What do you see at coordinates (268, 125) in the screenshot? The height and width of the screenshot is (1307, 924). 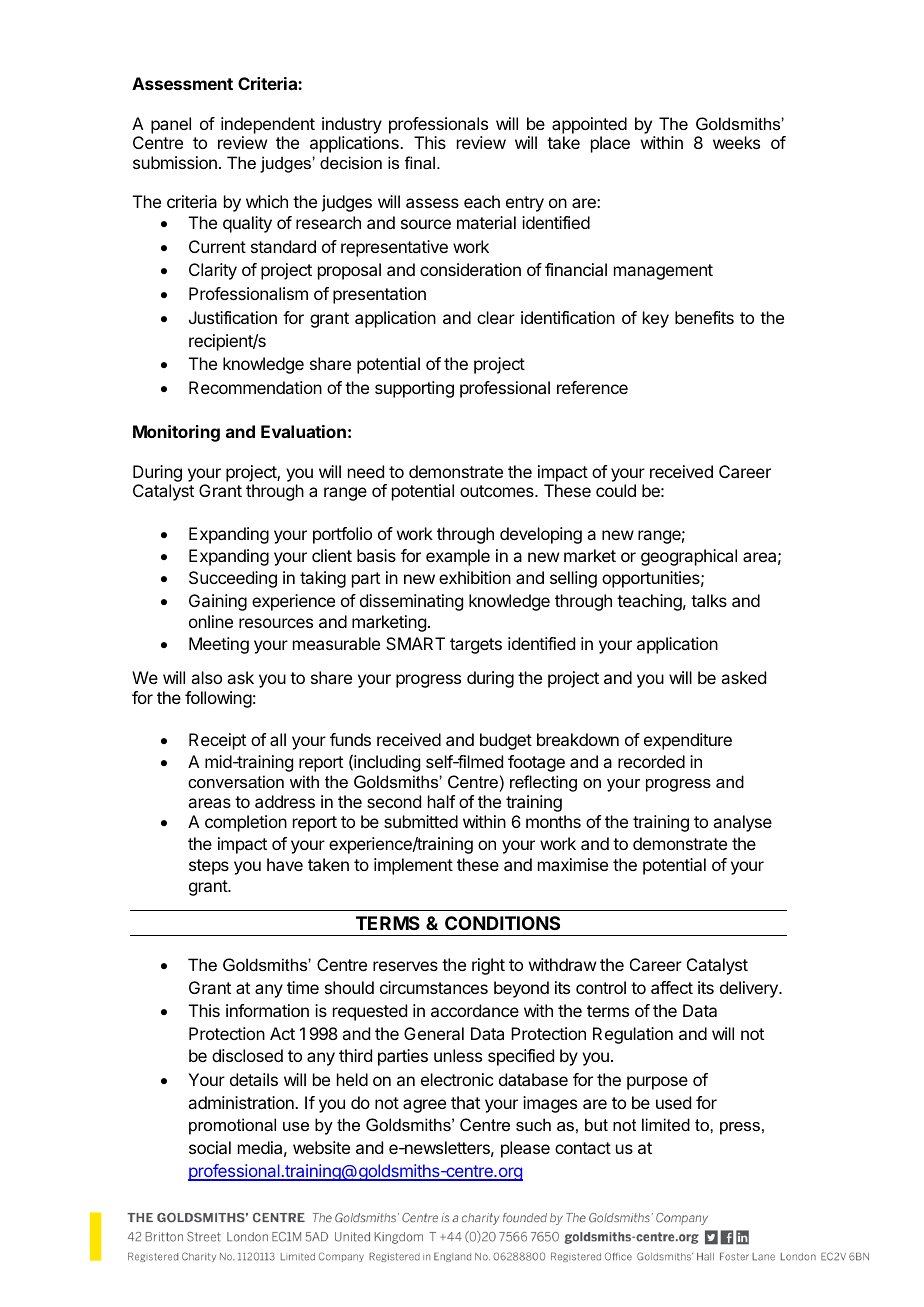 I see `independent` at bounding box center [268, 125].
